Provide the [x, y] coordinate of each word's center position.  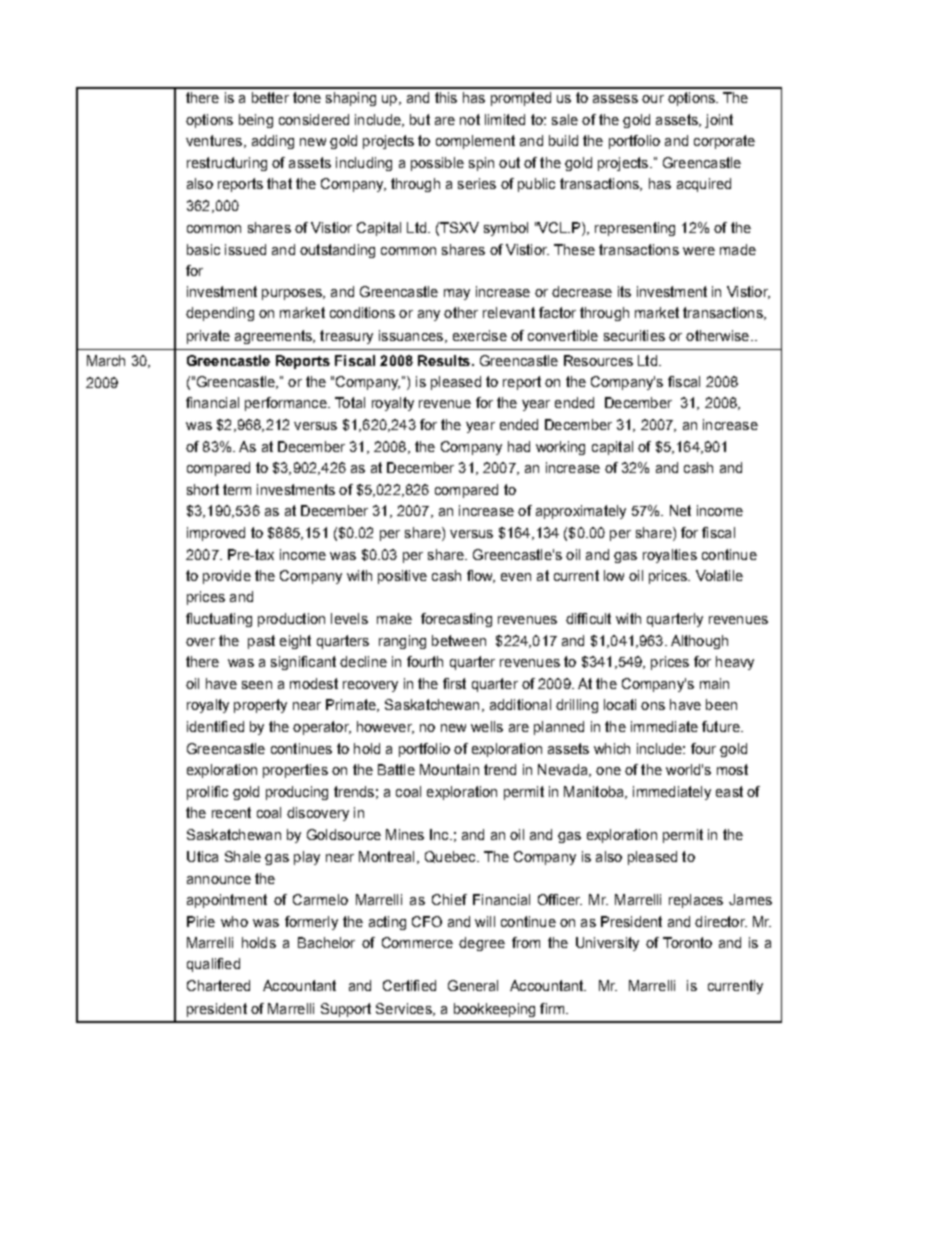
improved [216, 534]
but [420, 119]
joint [719, 121]
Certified [409, 985]
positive [402, 577]
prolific [207, 793]
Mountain [449, 769]
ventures [214, 140]
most [732, 769]
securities [634, 335]
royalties [670, 556]
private [208, 337]
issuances [411, 335]
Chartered [218, 985]
